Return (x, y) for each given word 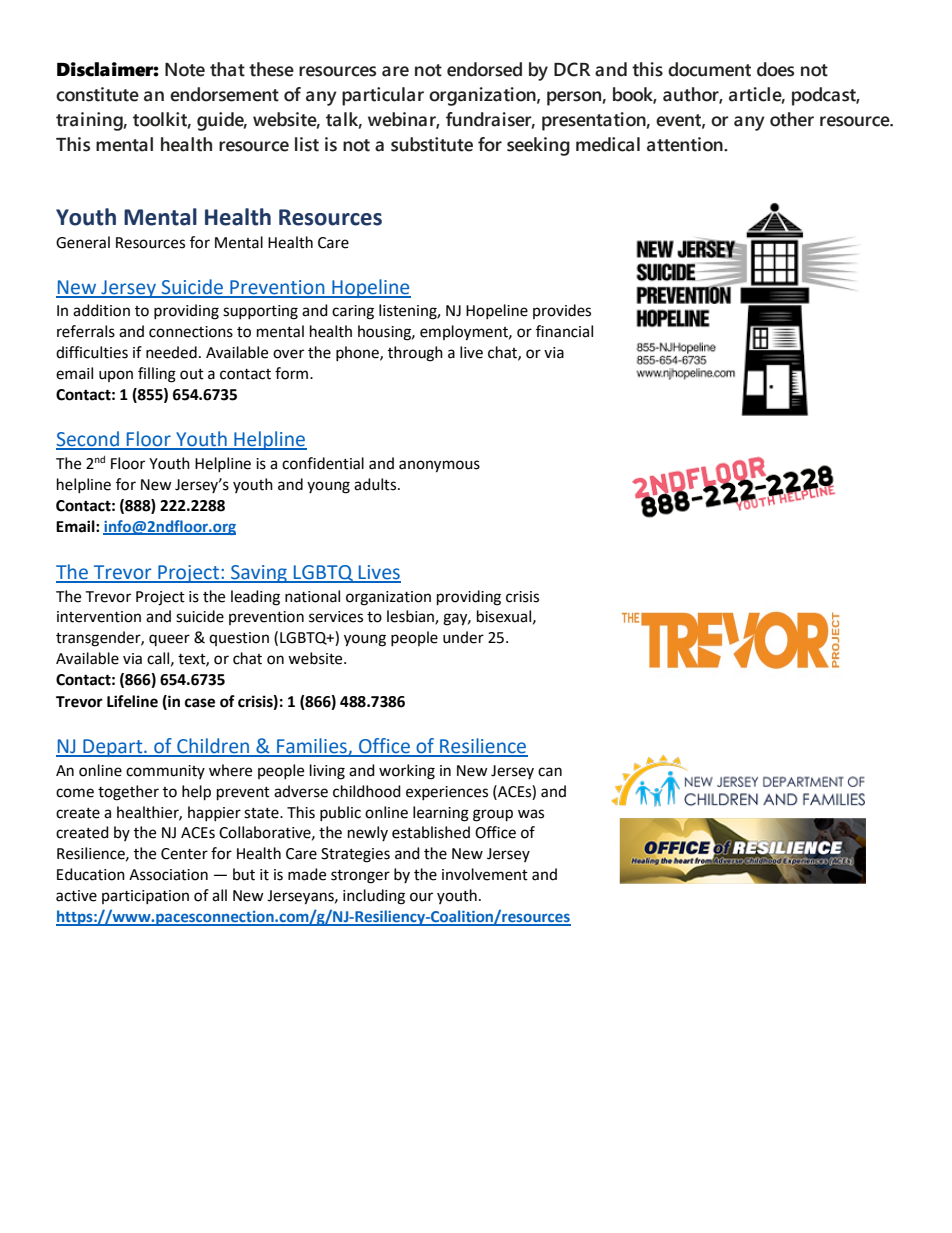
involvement (485, 874)
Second (88, 440)
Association (168, 875)
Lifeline (132, 701)
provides (562, 311)
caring (353, 312)
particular (383, 96)
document (709, 69)
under (463, 637)
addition (101, 310)
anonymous (439, 466)
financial (564, 331)
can (550, 772)
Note (185, 70)
